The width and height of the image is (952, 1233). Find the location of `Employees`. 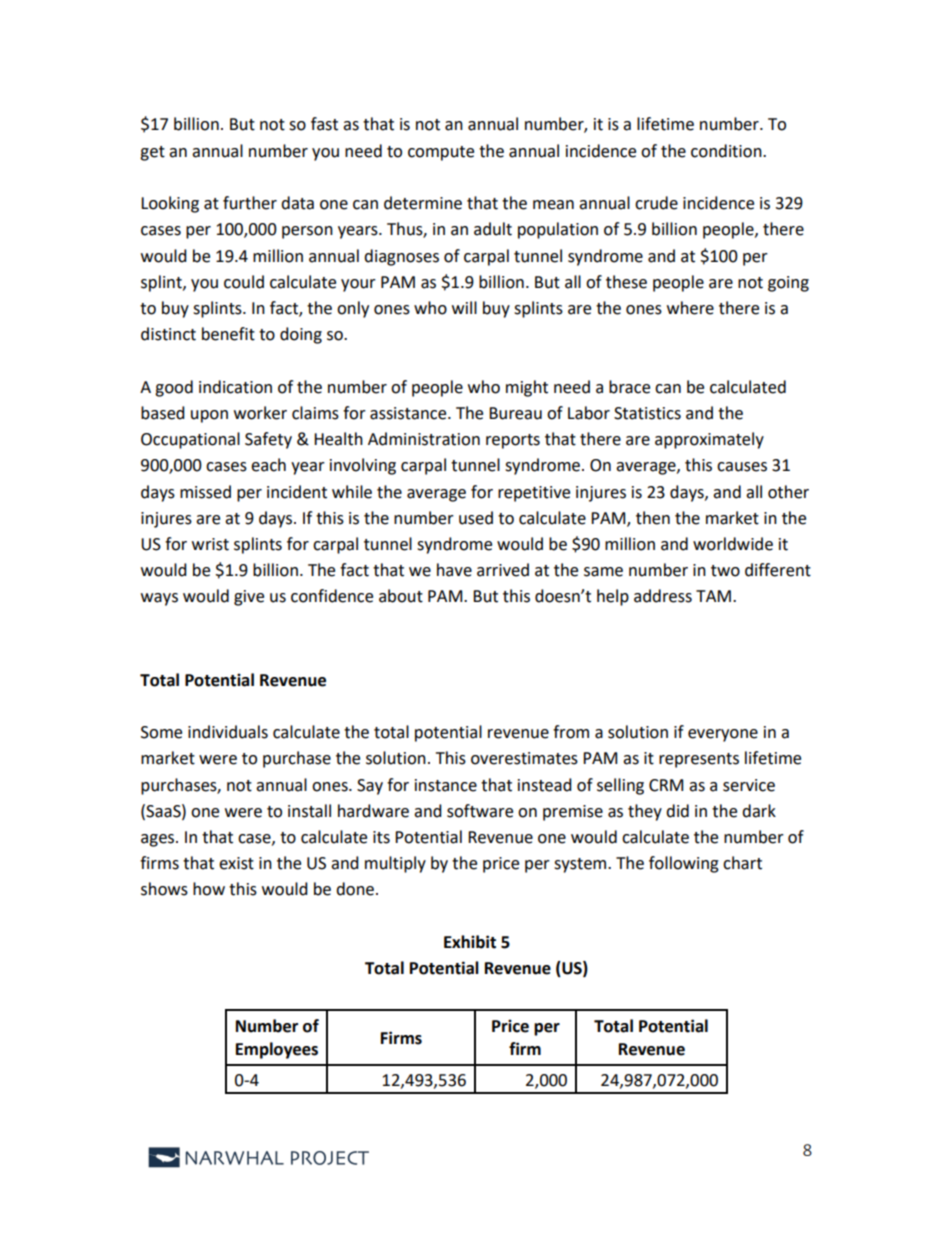

Employees is located at coordinates (277, 1050).
